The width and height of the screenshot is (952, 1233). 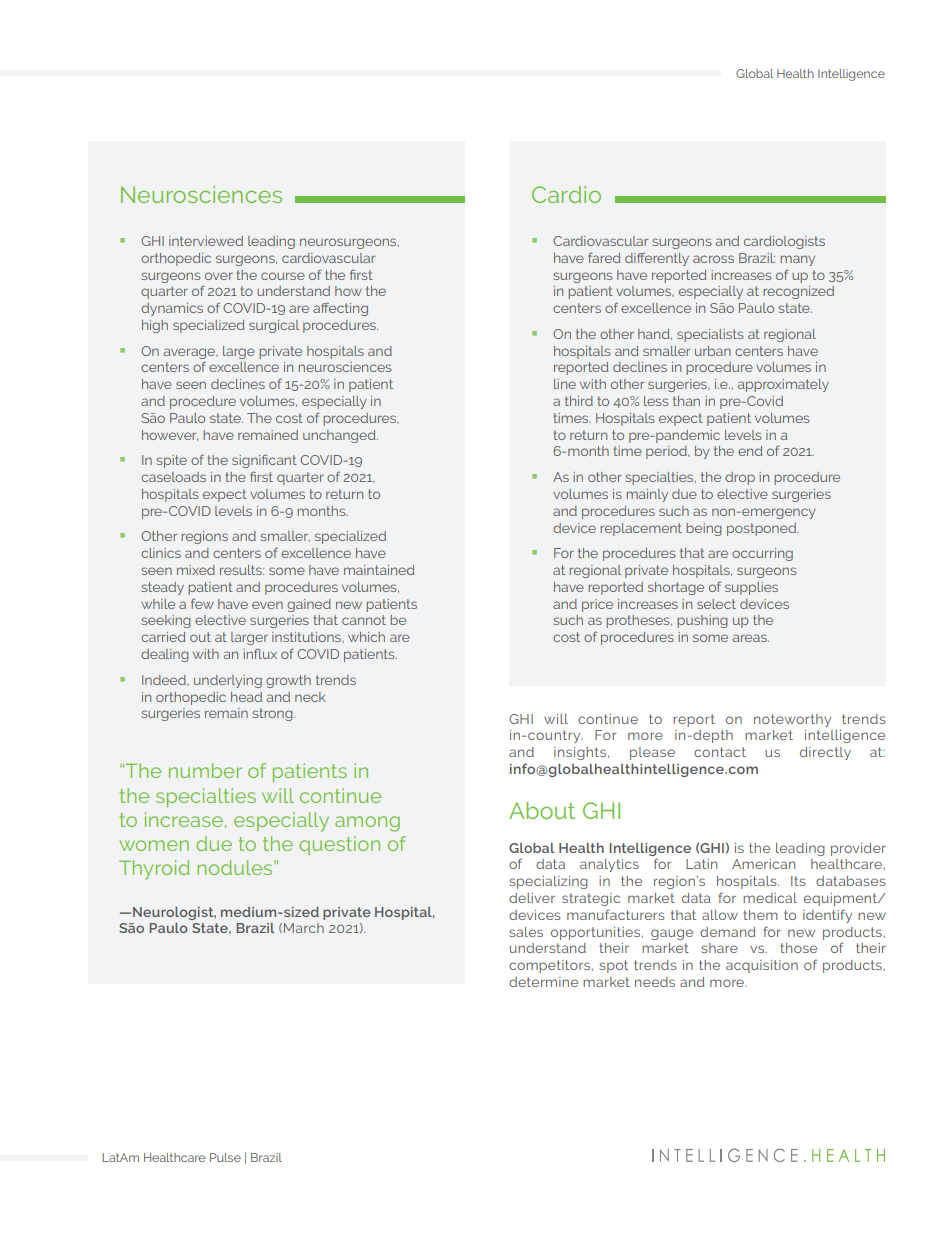 I want to click on many, so click(x=797, y=260).
